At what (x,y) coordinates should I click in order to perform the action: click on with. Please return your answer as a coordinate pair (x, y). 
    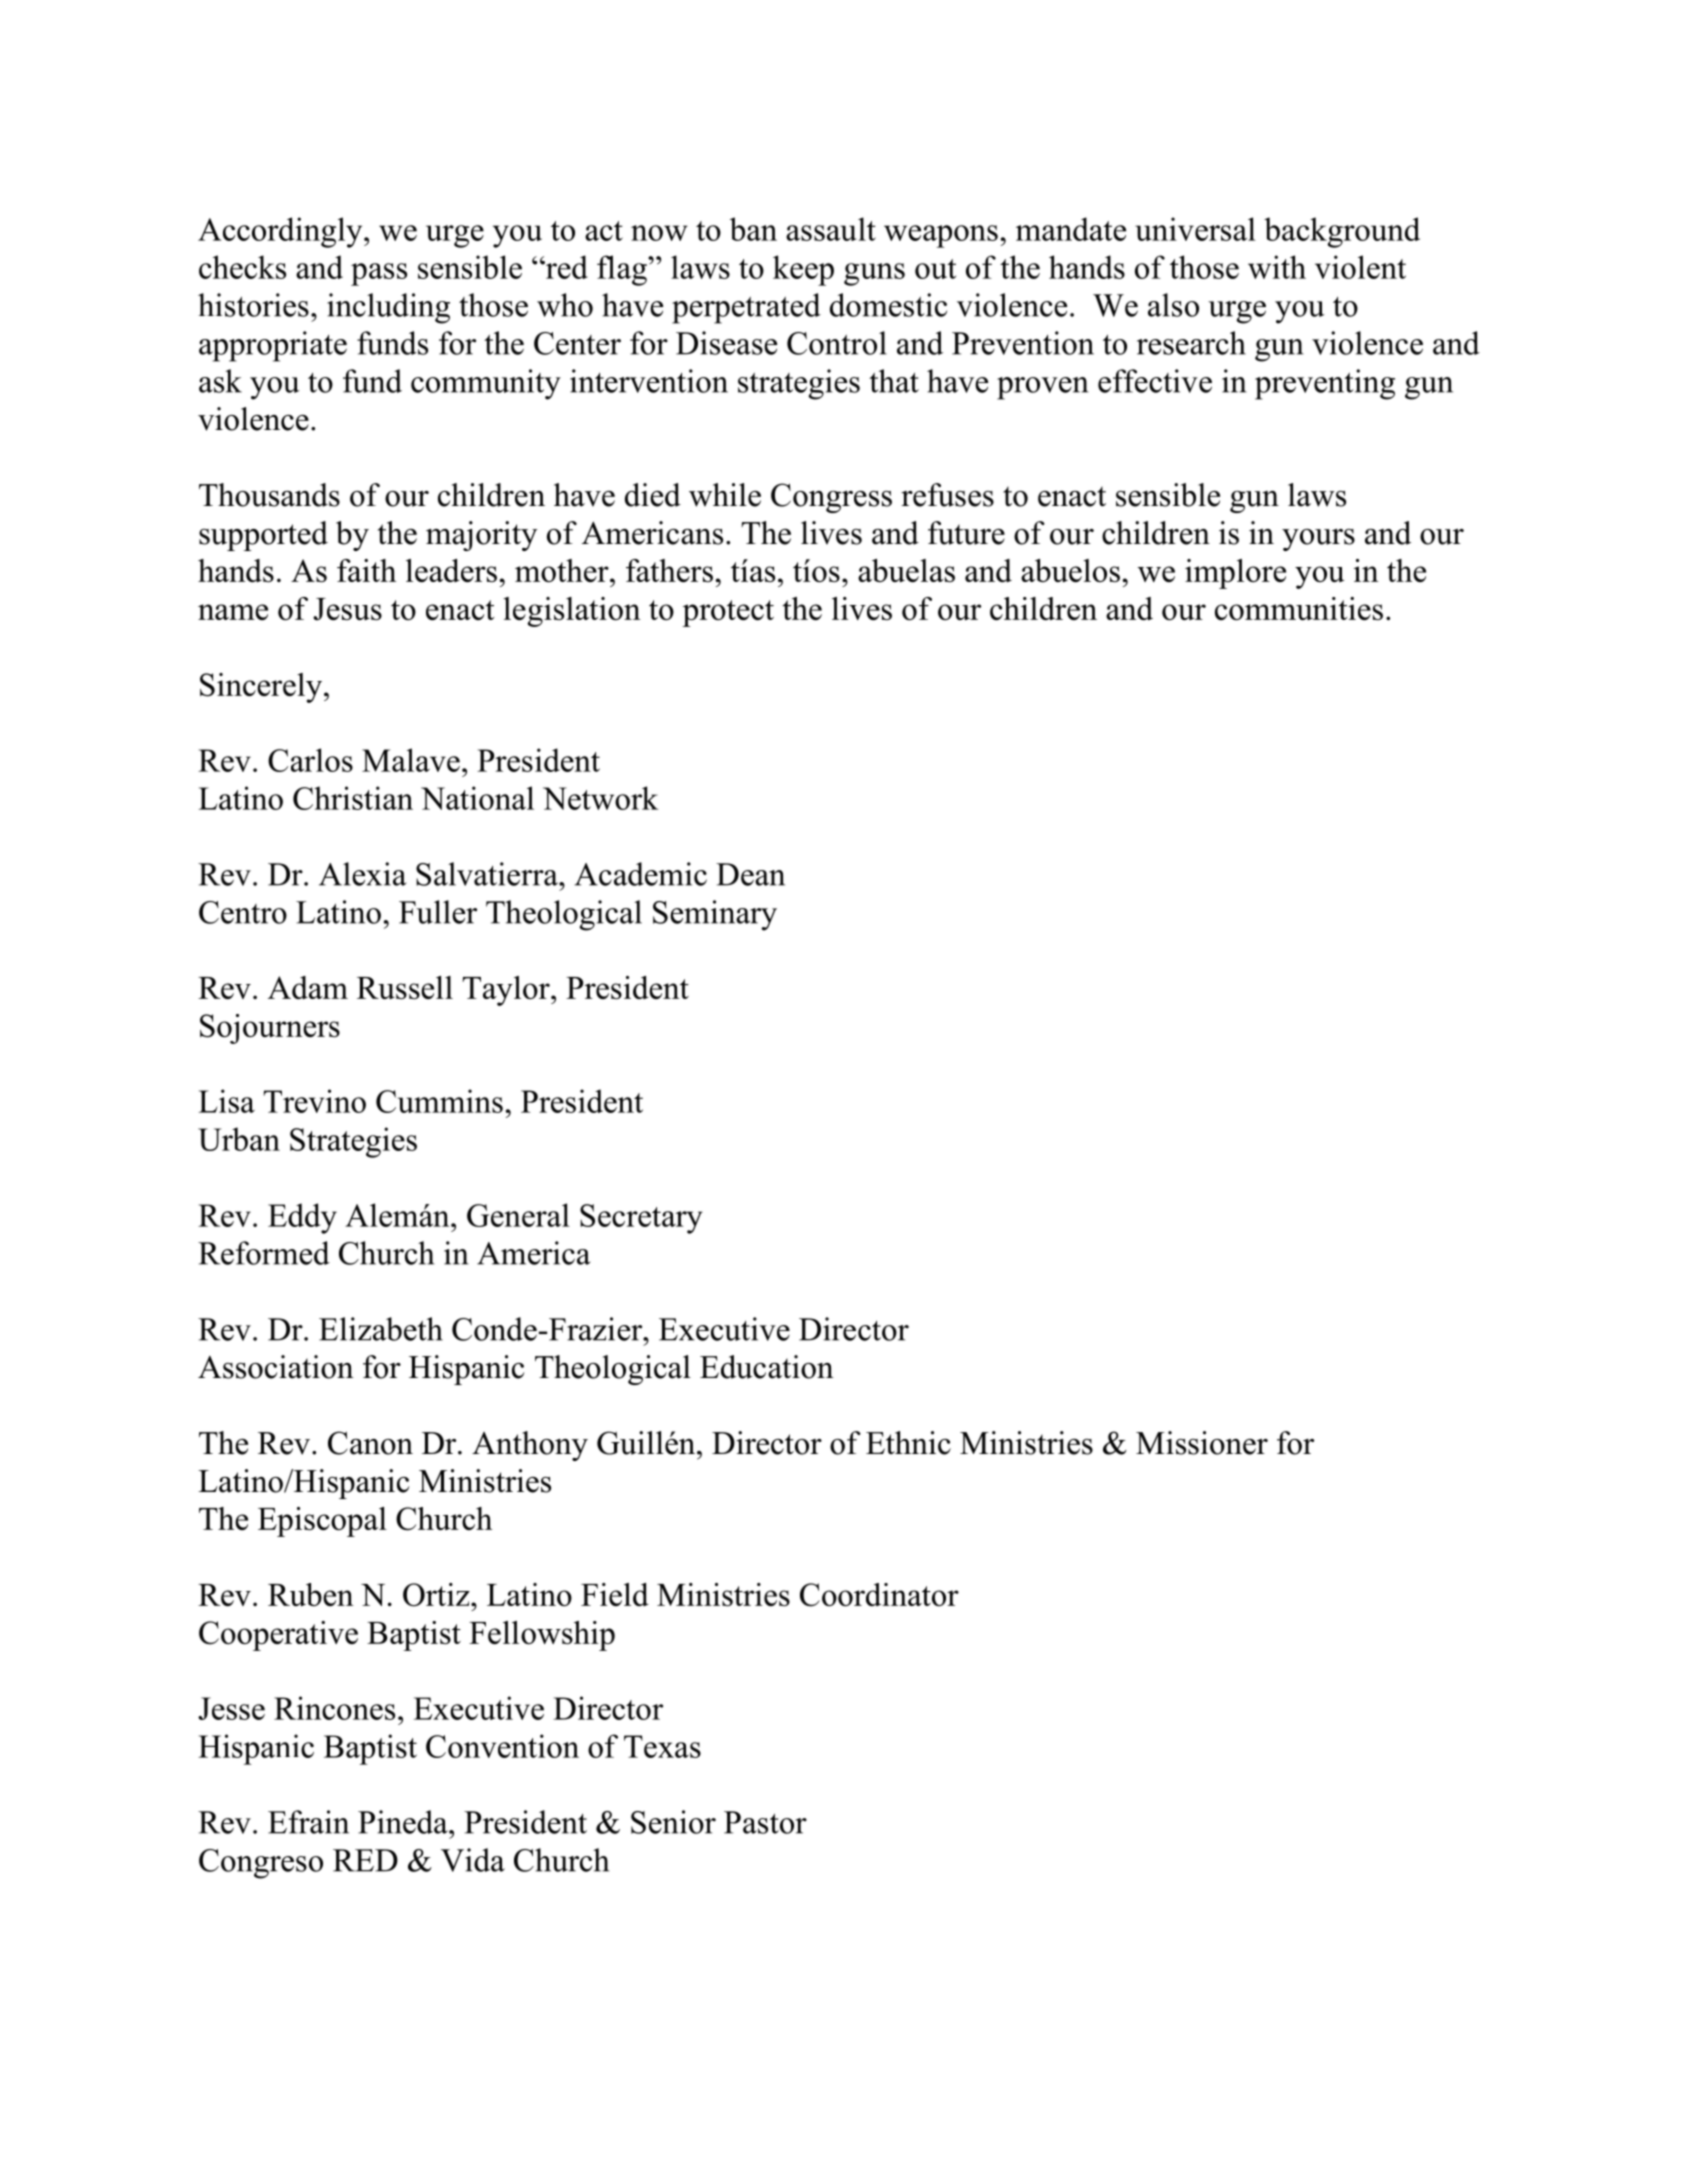
    Looking at the image, I should click on (1277, 267).
